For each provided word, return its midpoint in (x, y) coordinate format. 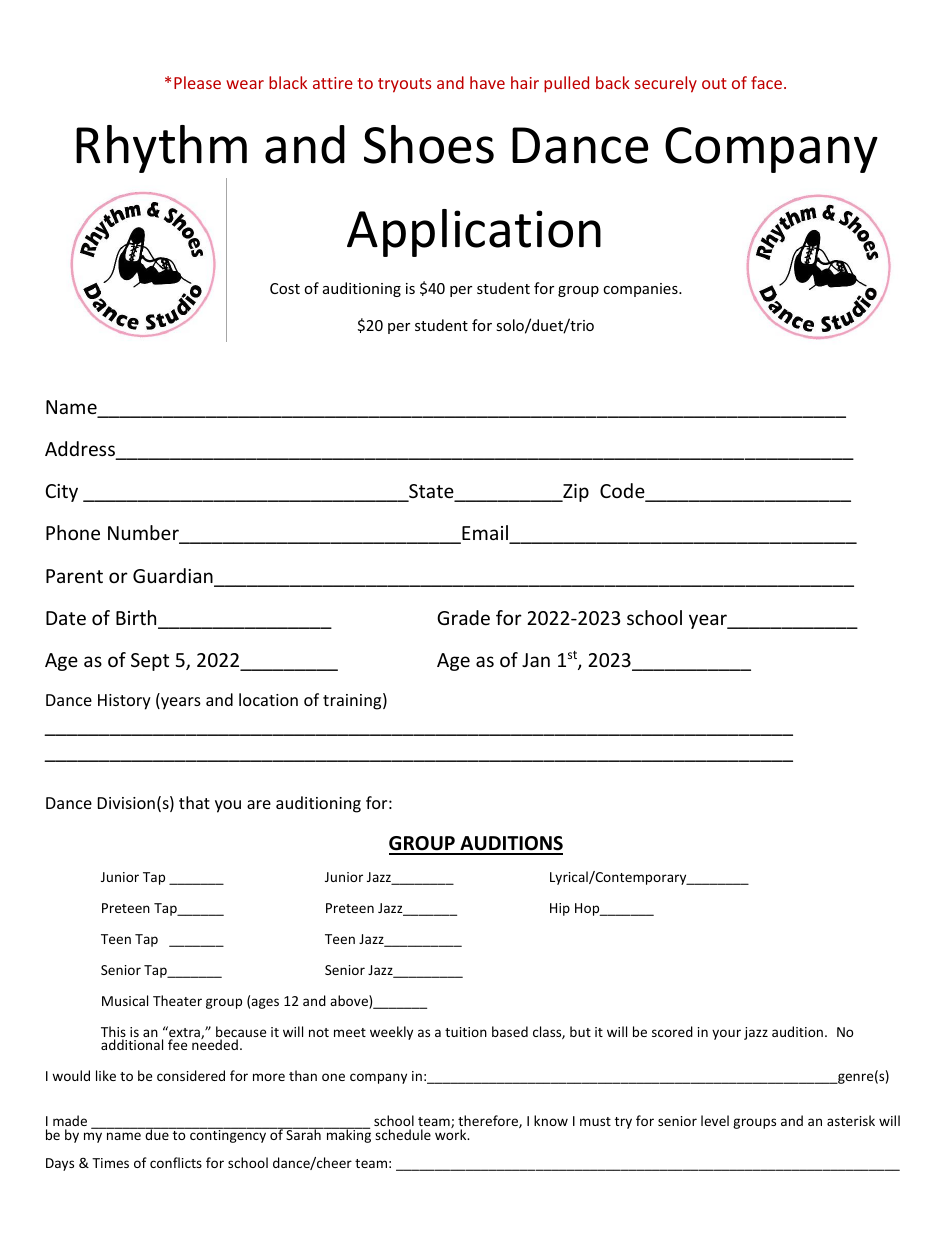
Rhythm (161, 149)
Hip (560, 909)
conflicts (176, 1162)
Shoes (429, 144)
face (766, 82)
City (62, 493)
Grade (463, 617)
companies (641, 290)
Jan (536, 660)
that (194, 802)
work (452, 1133)
